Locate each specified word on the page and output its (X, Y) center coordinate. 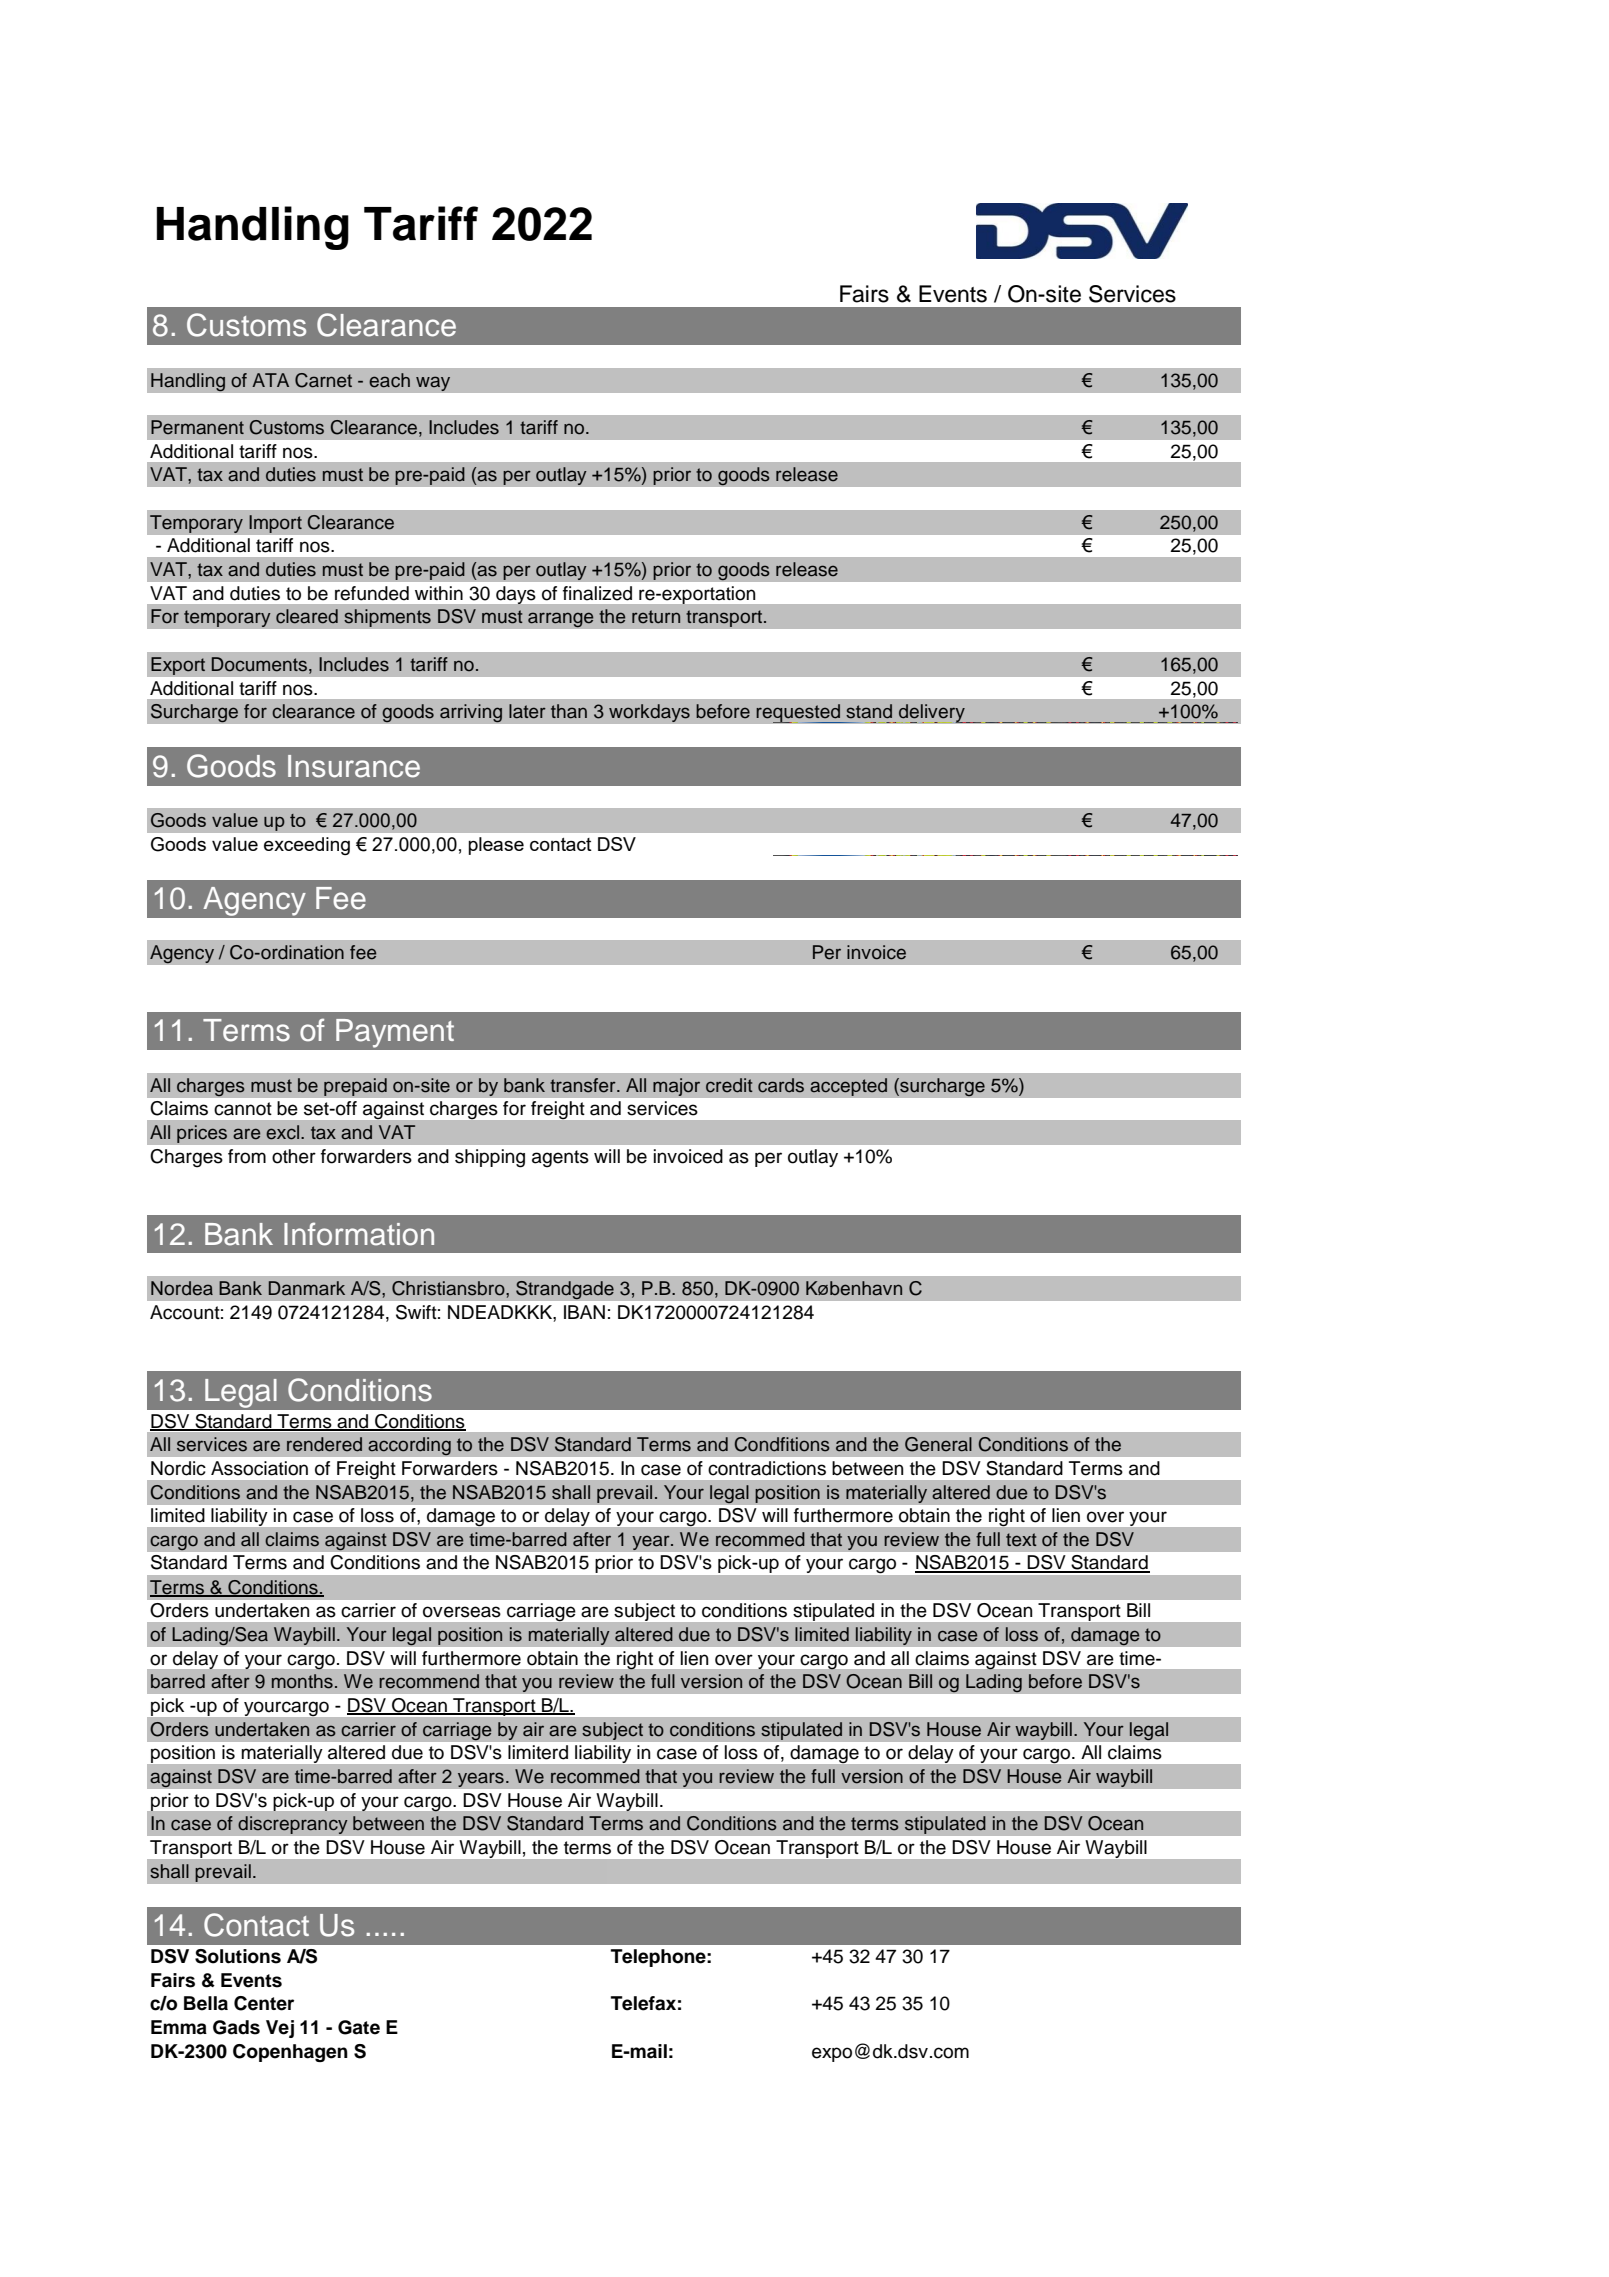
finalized (597, 593)
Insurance (354, 766)
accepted (849, 1087)
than (569, 711)
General (938, 1444)
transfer (584, 1085)
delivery (932, 713)
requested (799, 713)
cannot (243, 1109)
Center (264, 2003)
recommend (429, 1681)
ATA (270, 380)
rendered (324, 1444)
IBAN (584, 1312)
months (302, 1681)
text (1021, 1540)
